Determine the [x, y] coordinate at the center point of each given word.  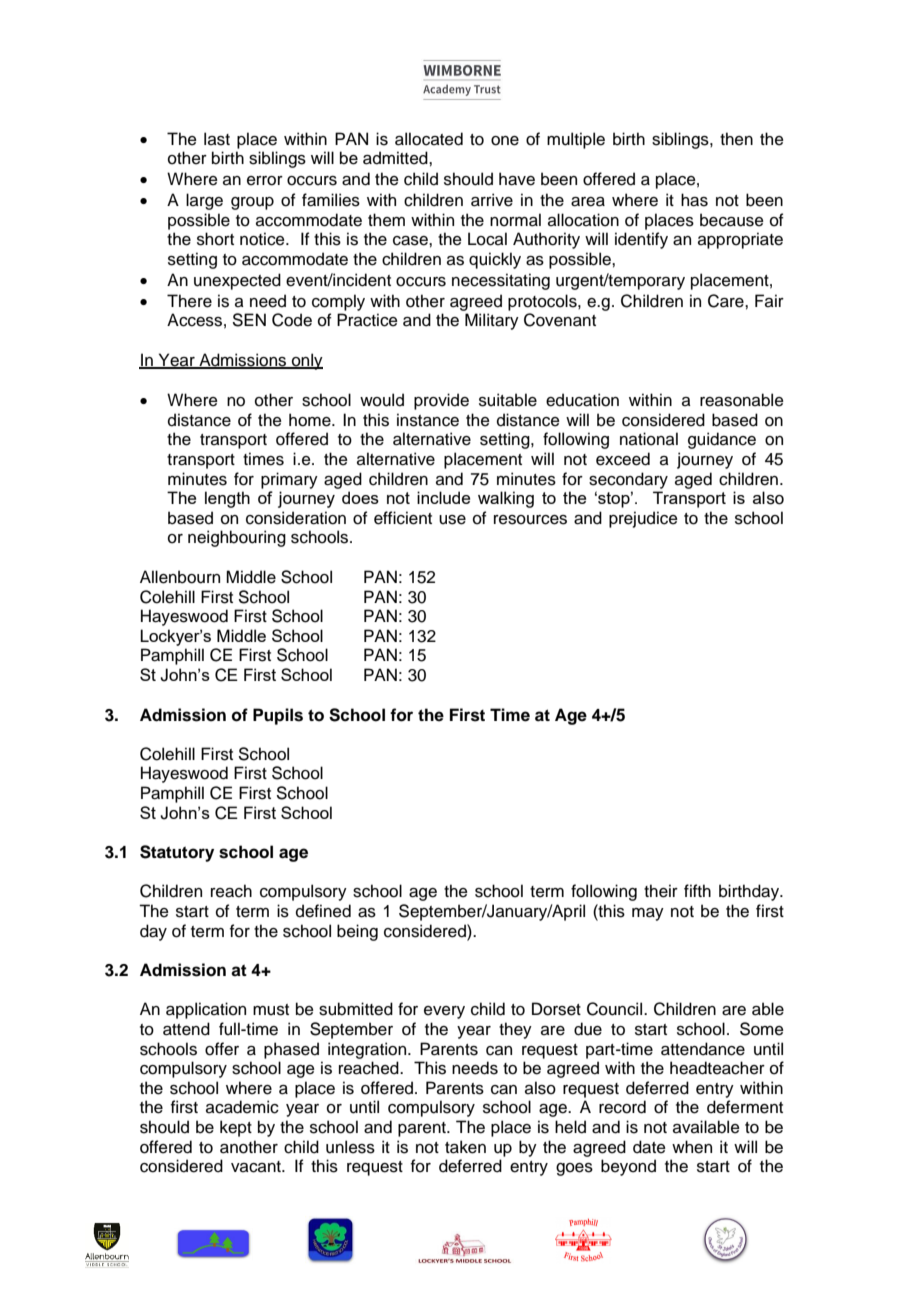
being [357, 932]
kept [236, 1128]
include [443, 497]
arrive [492, 200]
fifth [697, 890]
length [227, 499]
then [736, 139]
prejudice [643, 519]
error [265, 181]
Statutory [177, 853]
